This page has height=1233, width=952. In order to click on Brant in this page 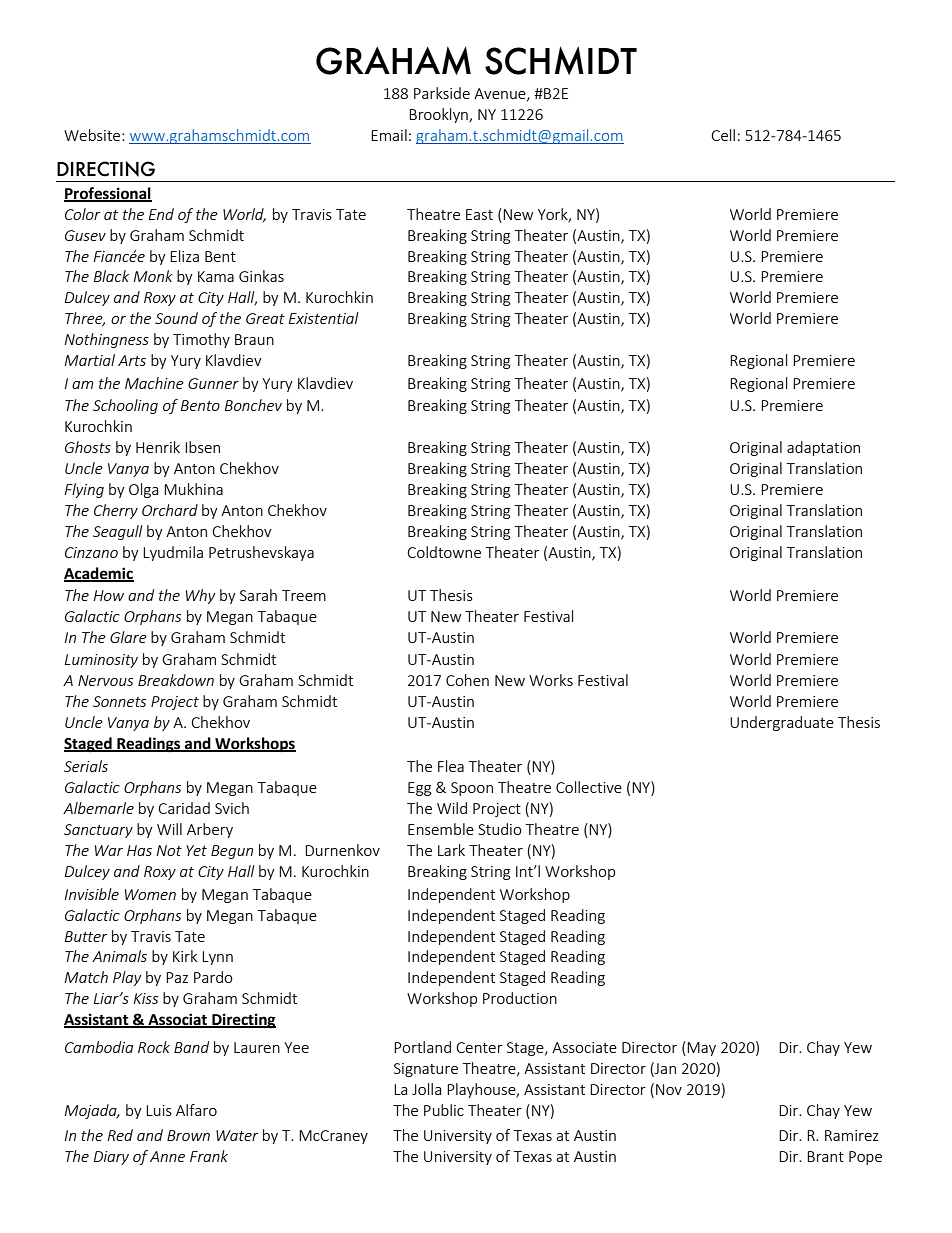, I will do `click(825, 1156)`.
